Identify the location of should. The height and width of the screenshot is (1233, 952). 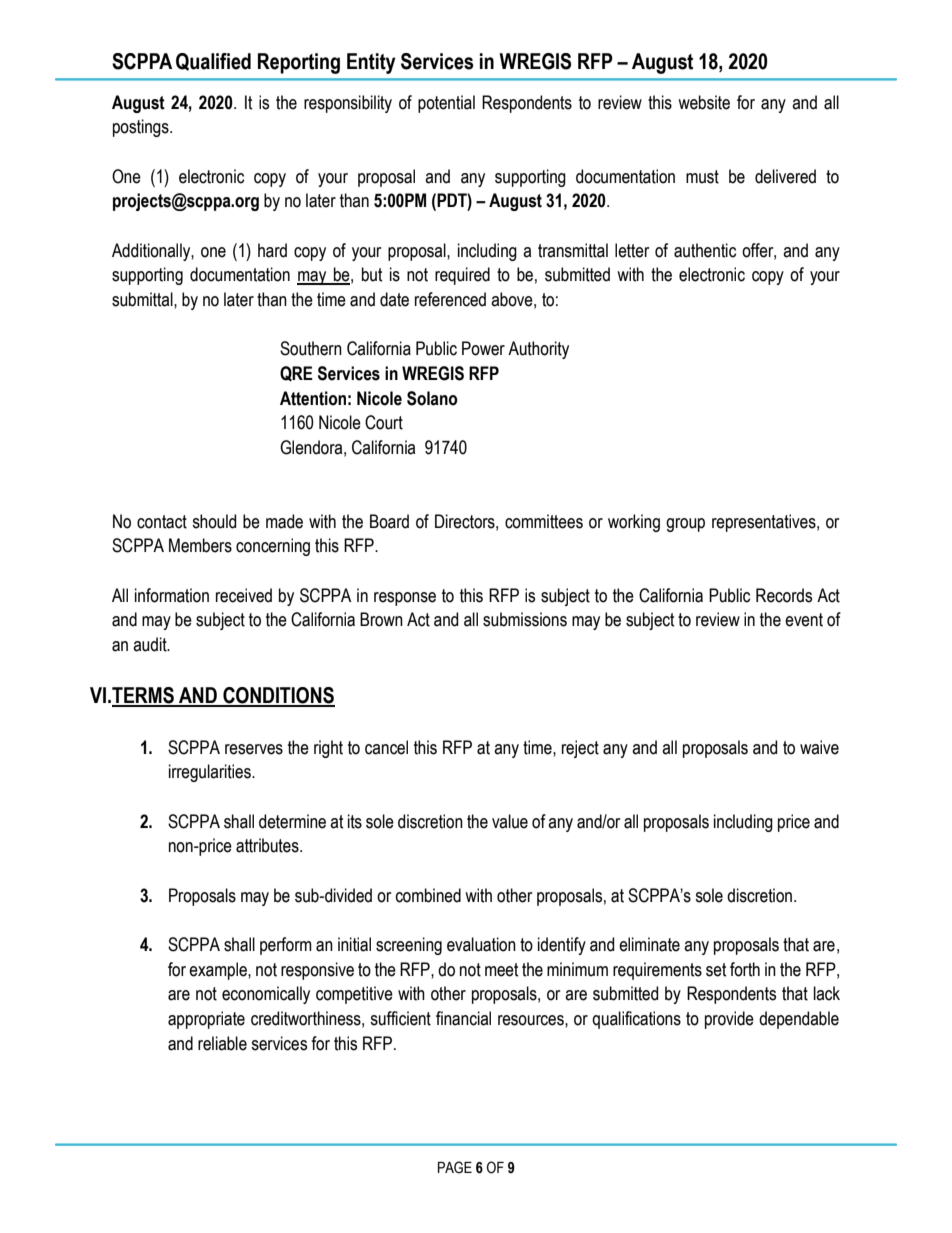
(214, 521).
